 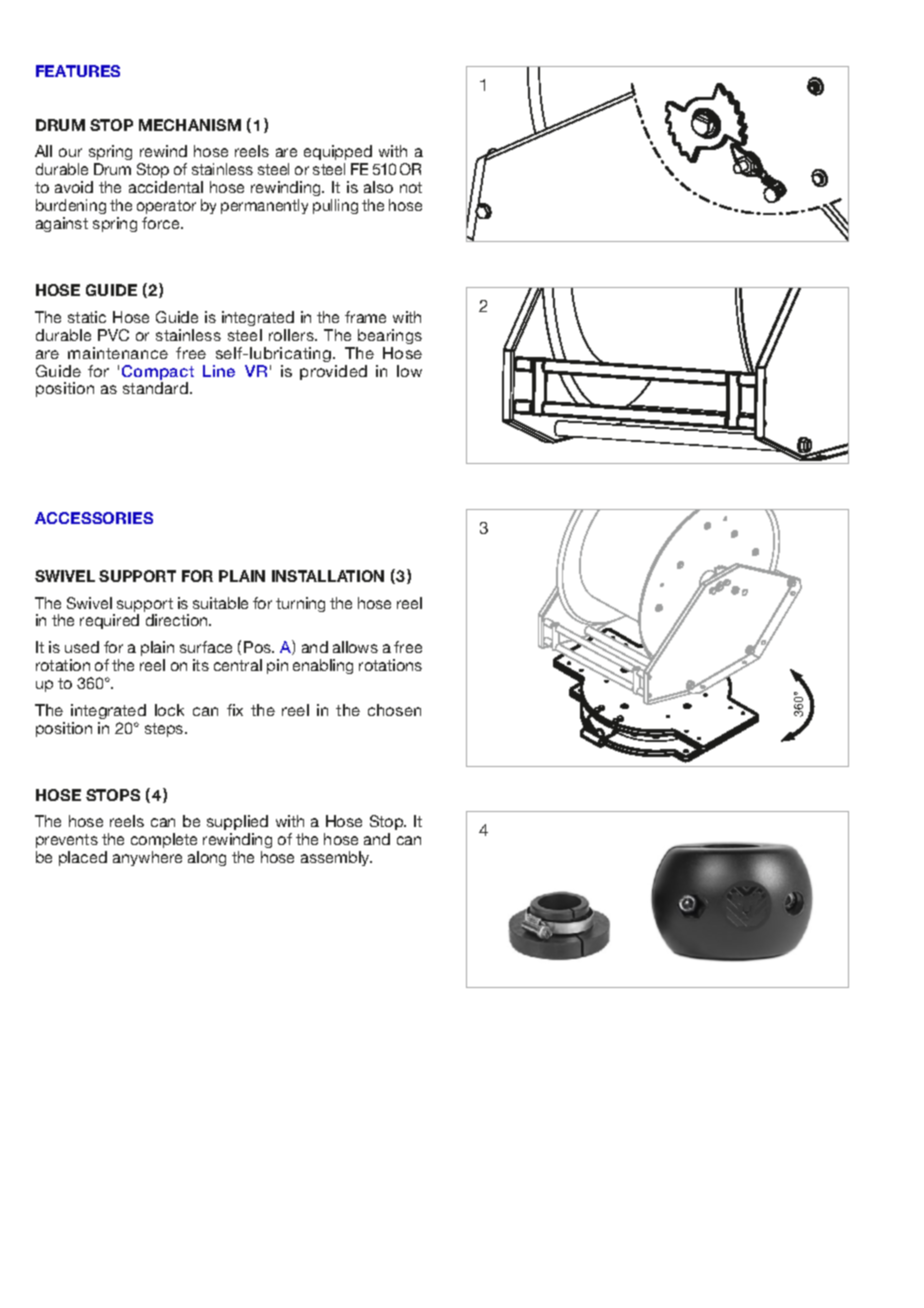 What do you see at coordinates (94, 518) in the screenshot?
I see `ACCESSORIES` at bounding box center [94, 518].
